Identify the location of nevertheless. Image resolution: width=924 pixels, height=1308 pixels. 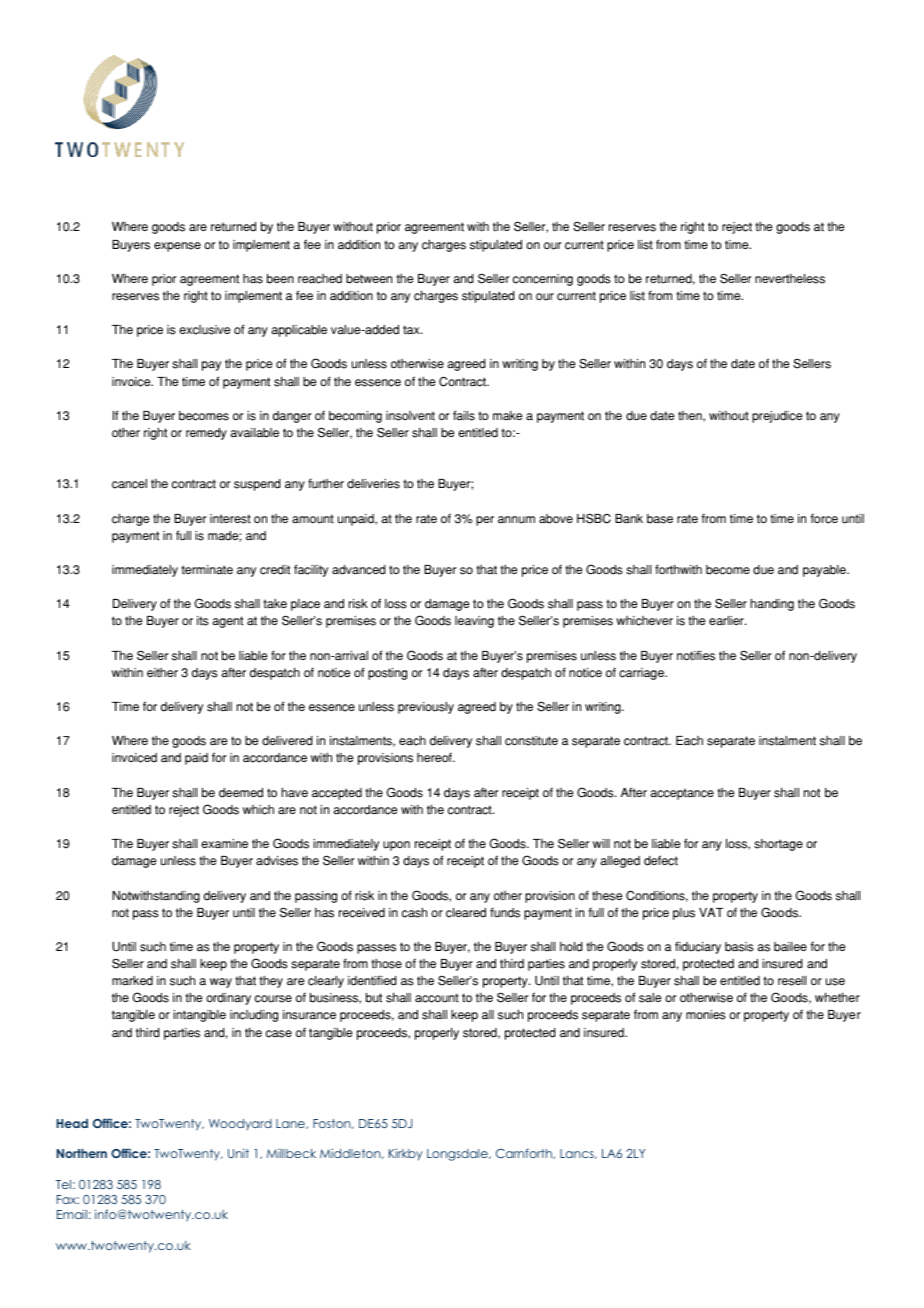
(790, 279).
